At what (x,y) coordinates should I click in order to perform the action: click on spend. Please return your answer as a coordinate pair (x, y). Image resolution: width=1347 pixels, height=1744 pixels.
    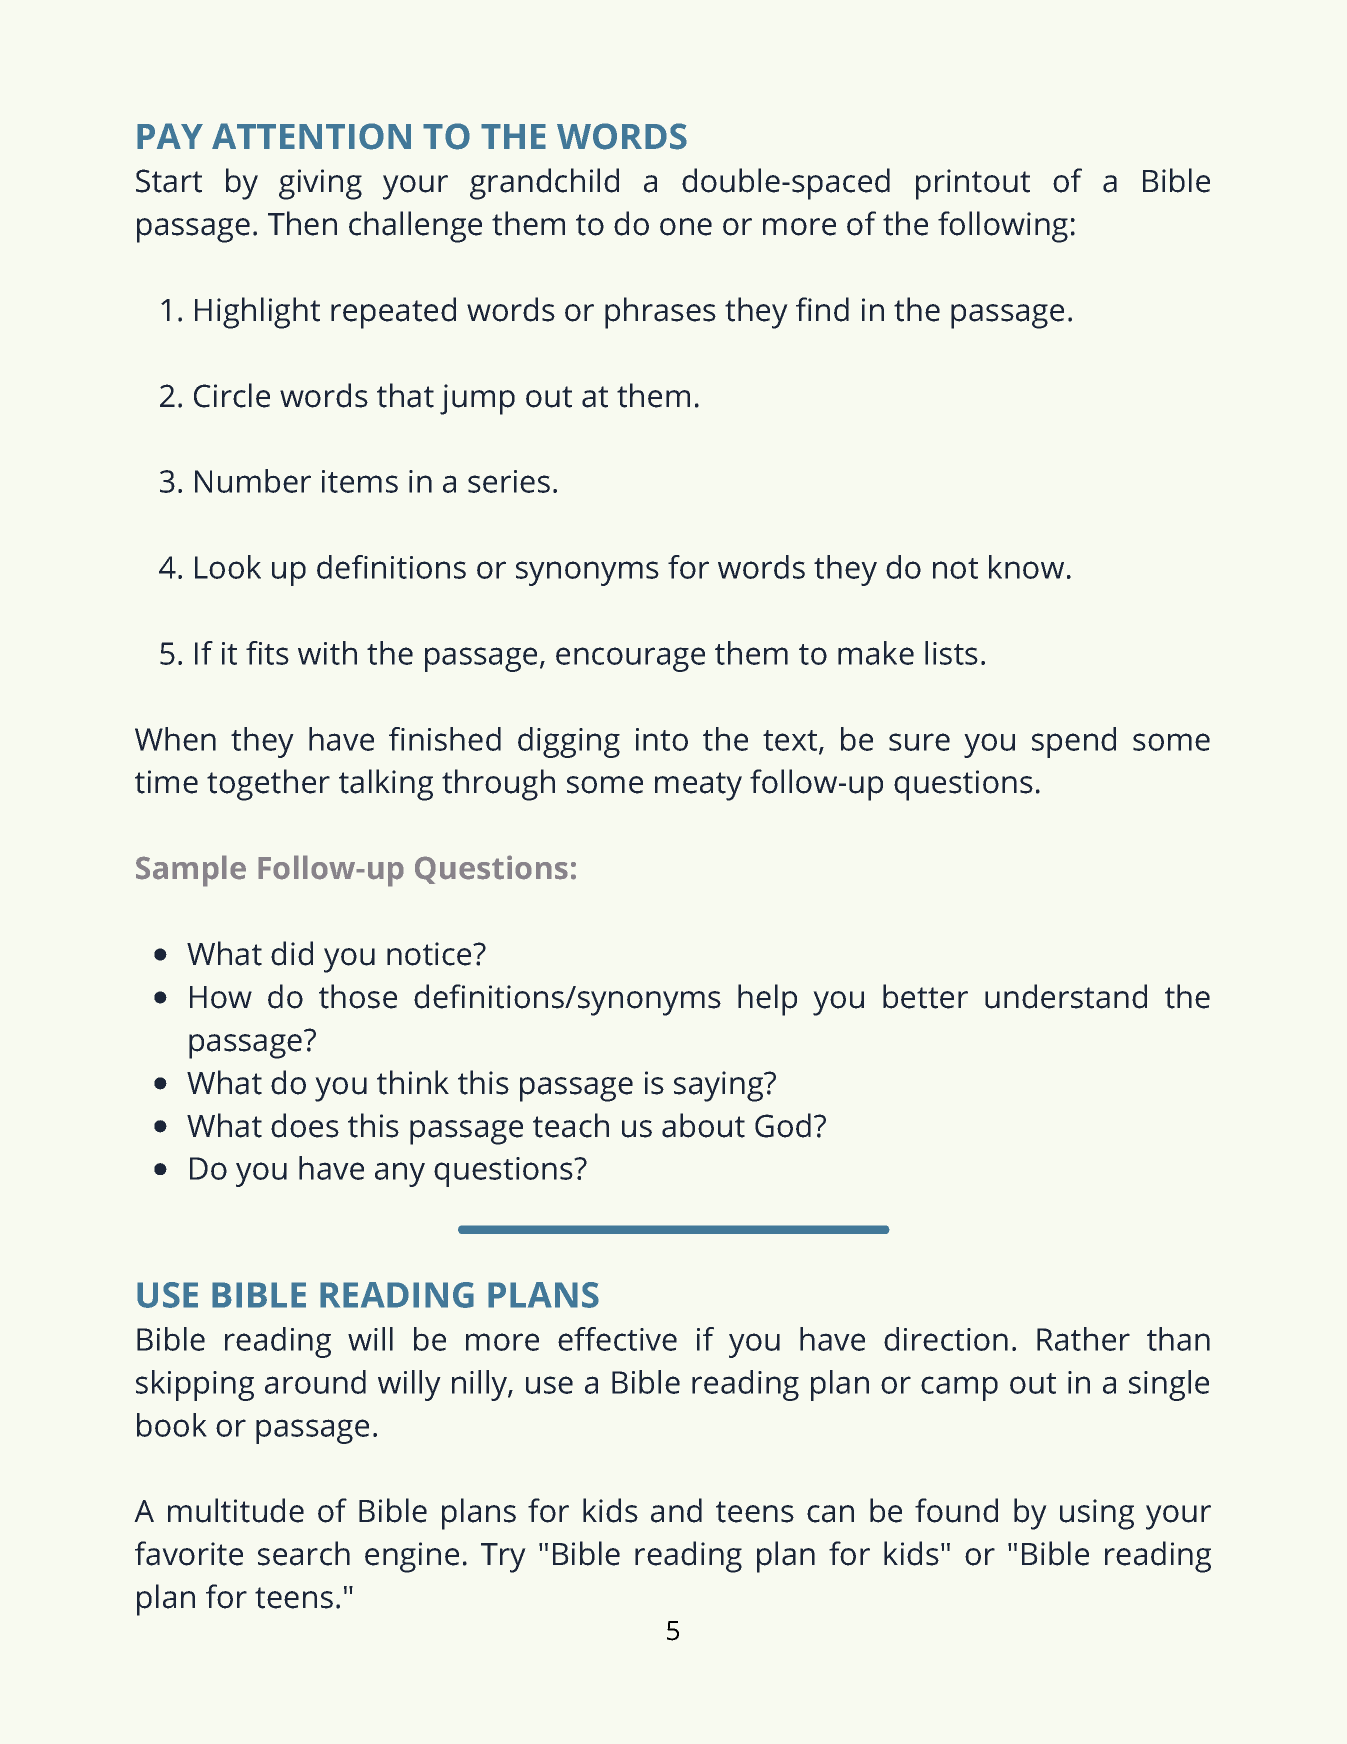
    Looking at the image, I should click on (1074, 742).
